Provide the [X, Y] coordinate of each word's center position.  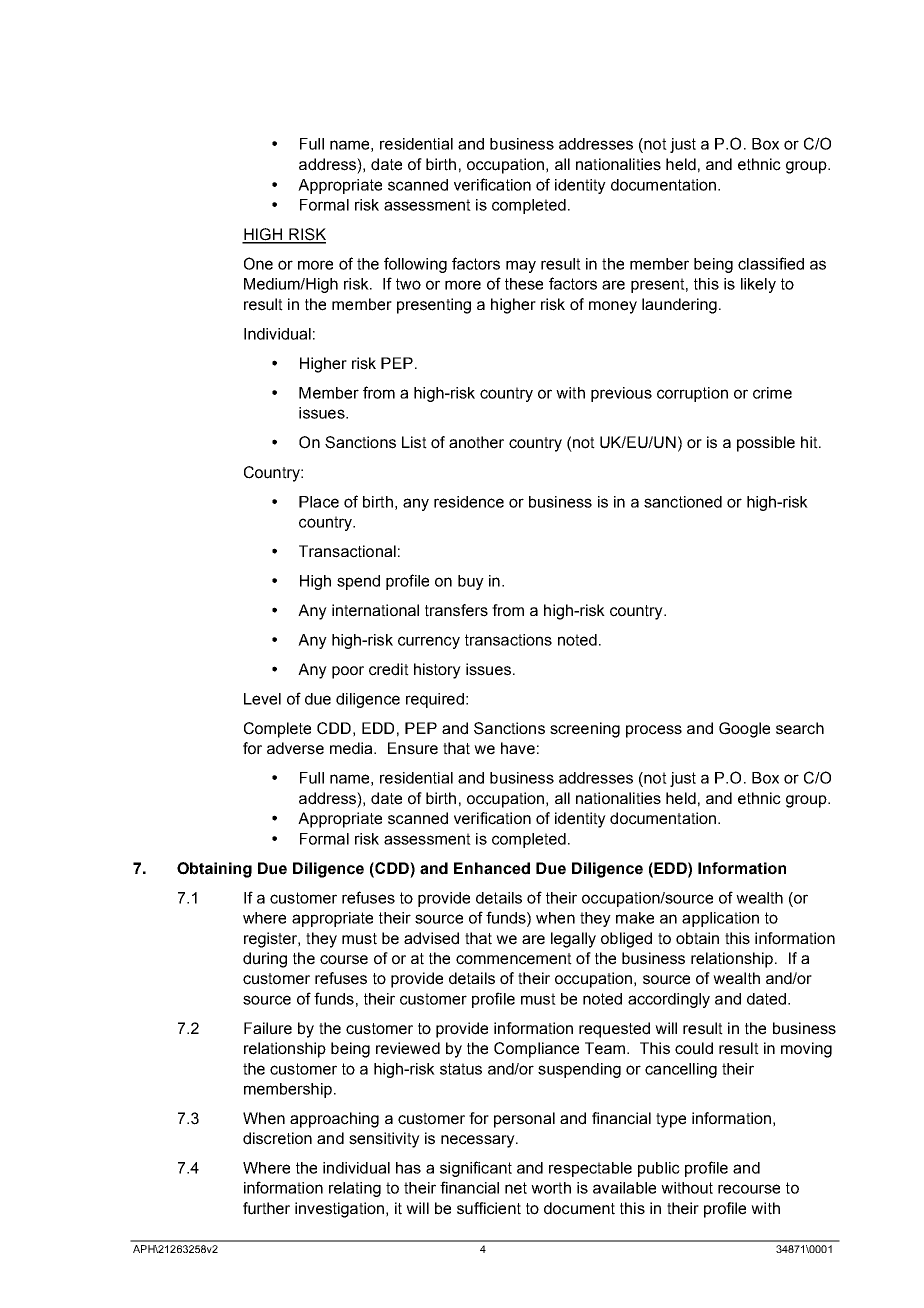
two [408, 284]
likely [758, 285]
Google [744, 730]
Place [319, 502]
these [524, 284]
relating [355, 1189]
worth [551, 1188]
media [352, 748]
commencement [514, 959]
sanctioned [683, 502]
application [720, 919]
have [518, 748]
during [265, 960]
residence [469, 502]
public [659, 1169]
